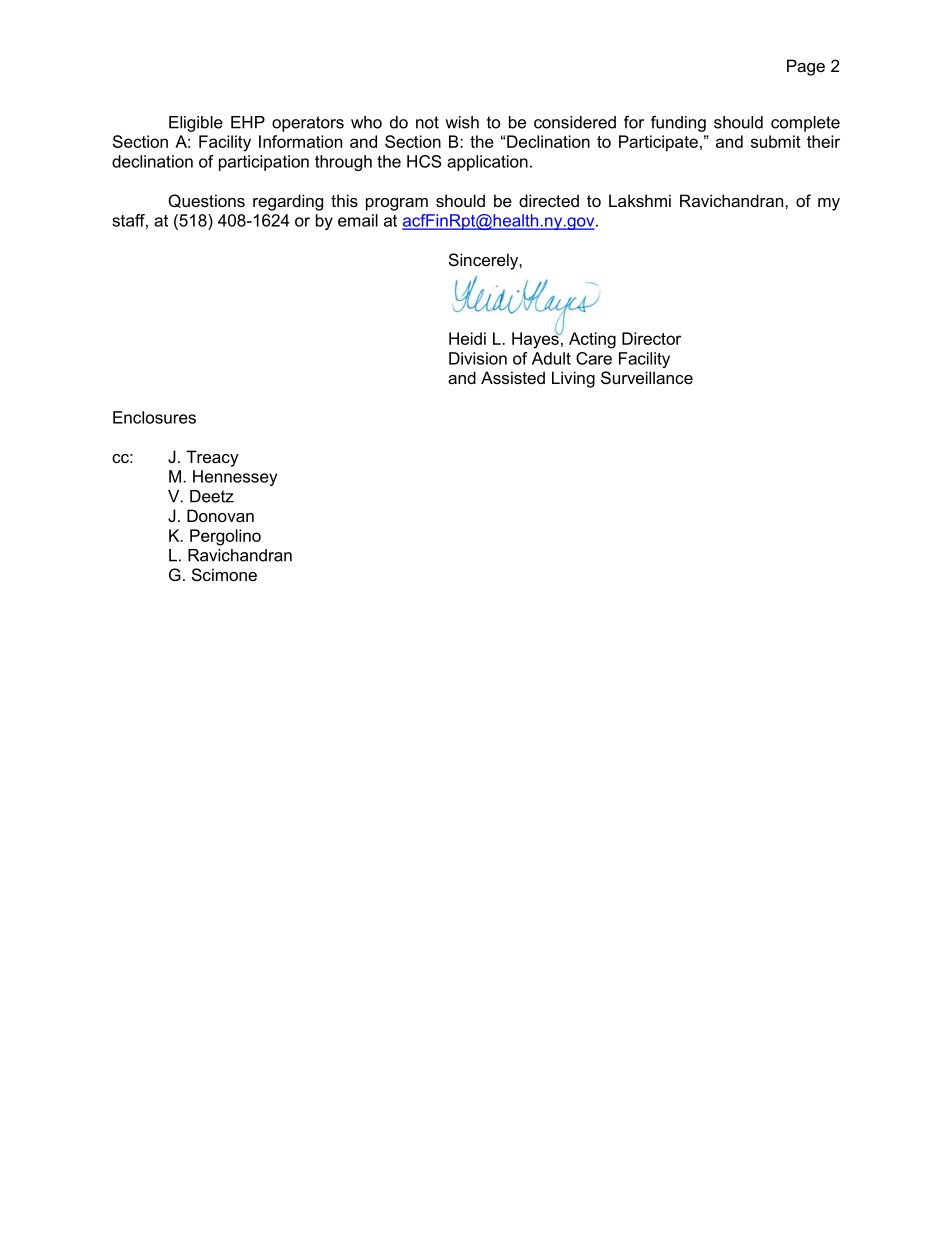 Image resolution: width=952 pixels, height=1233 pixels. What do you see at coordinates (462, 122) in the screenshot?
I see `wish` at bounding box center [462, 122].
